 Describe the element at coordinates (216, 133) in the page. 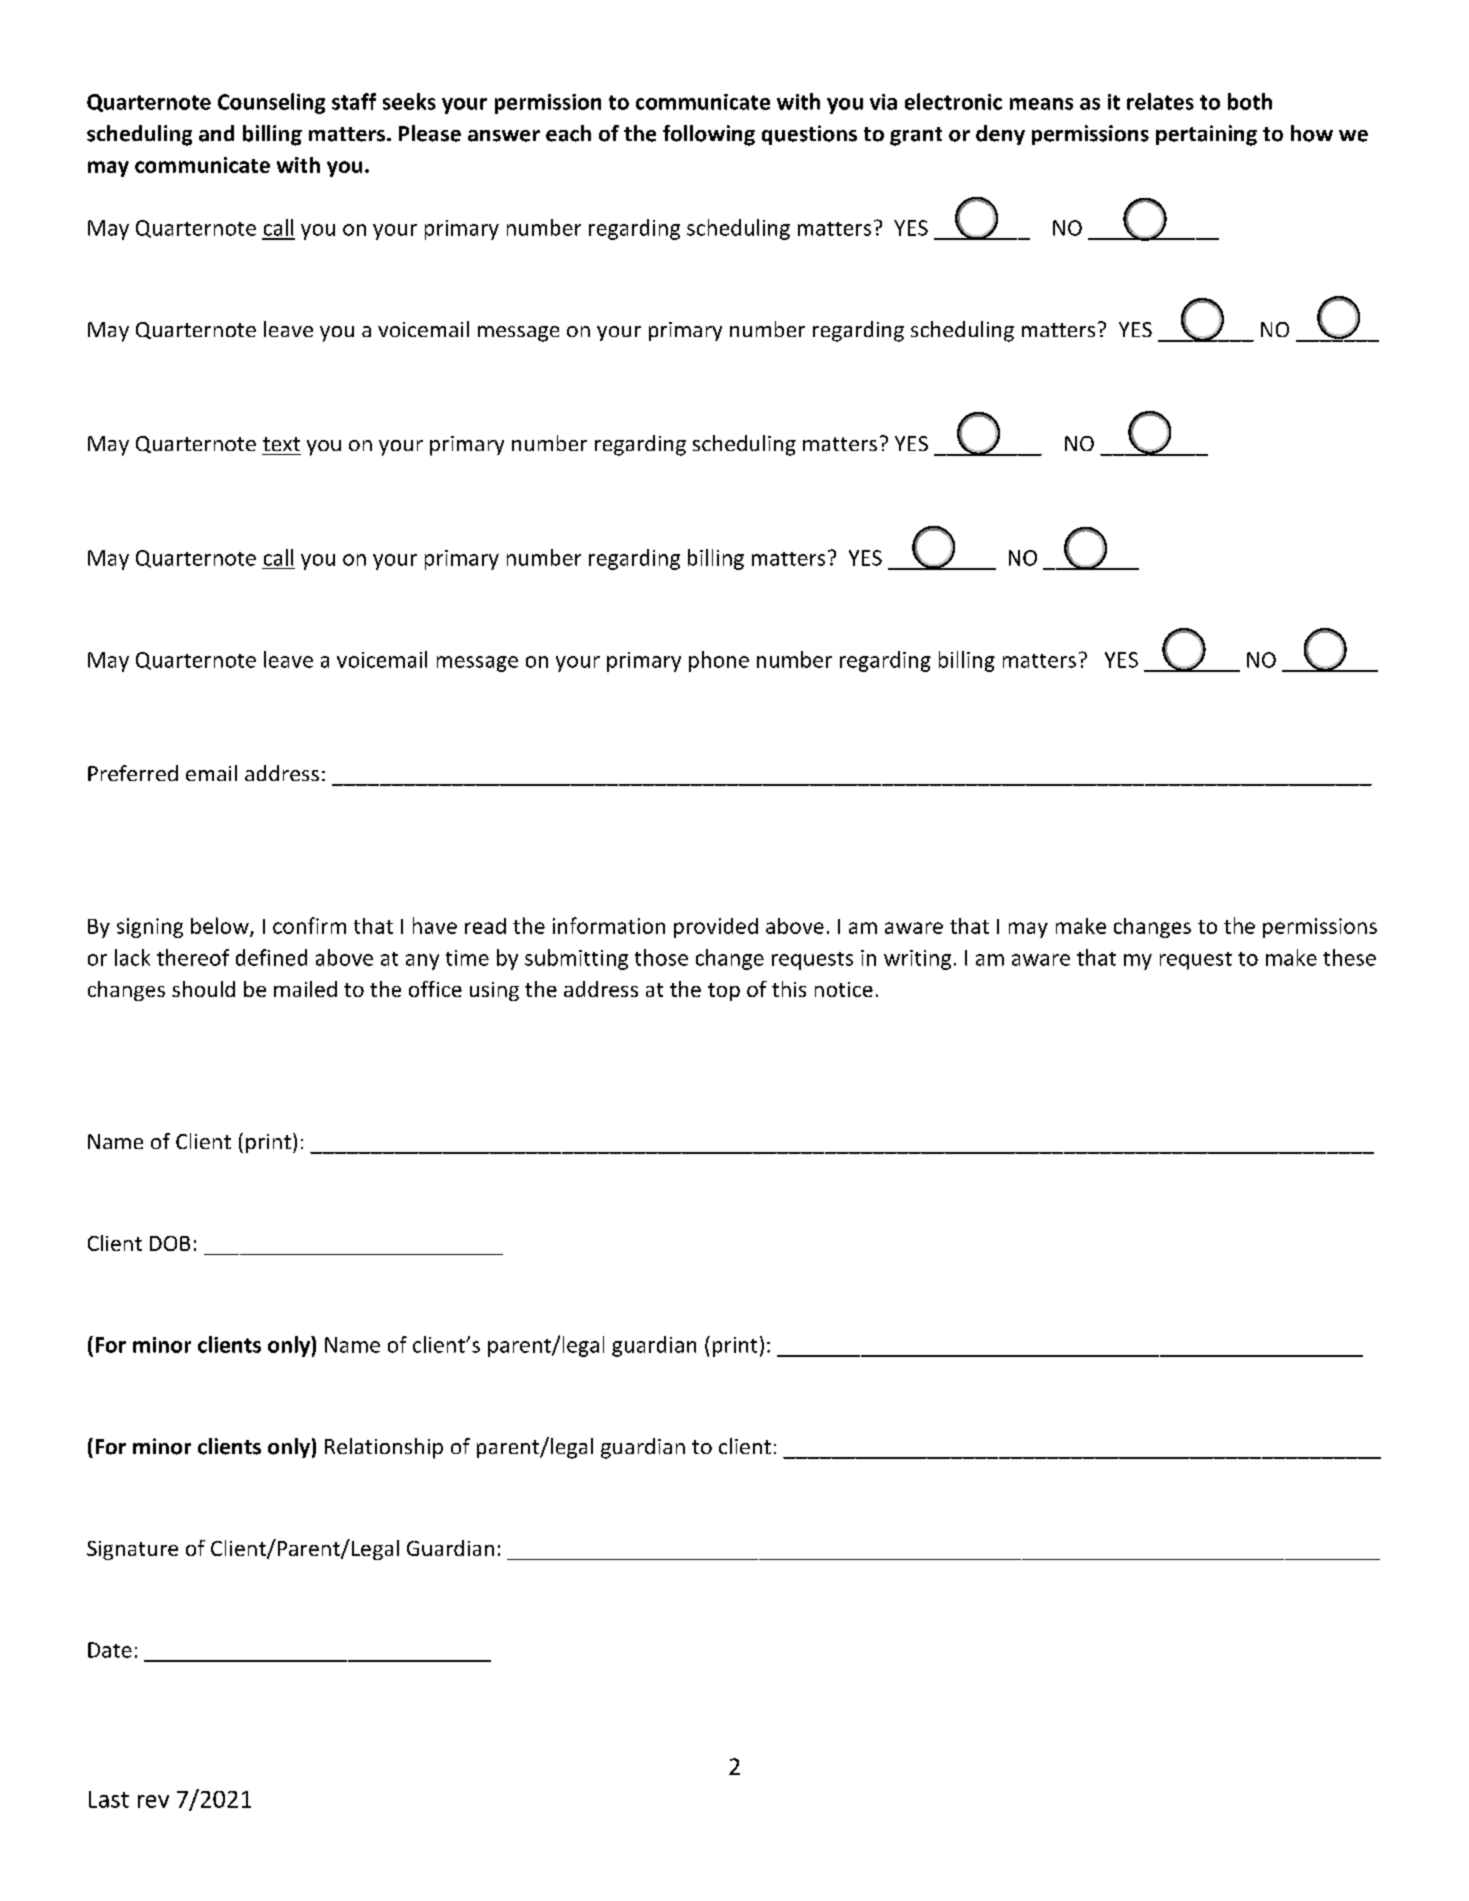

I see `and` at that location.
